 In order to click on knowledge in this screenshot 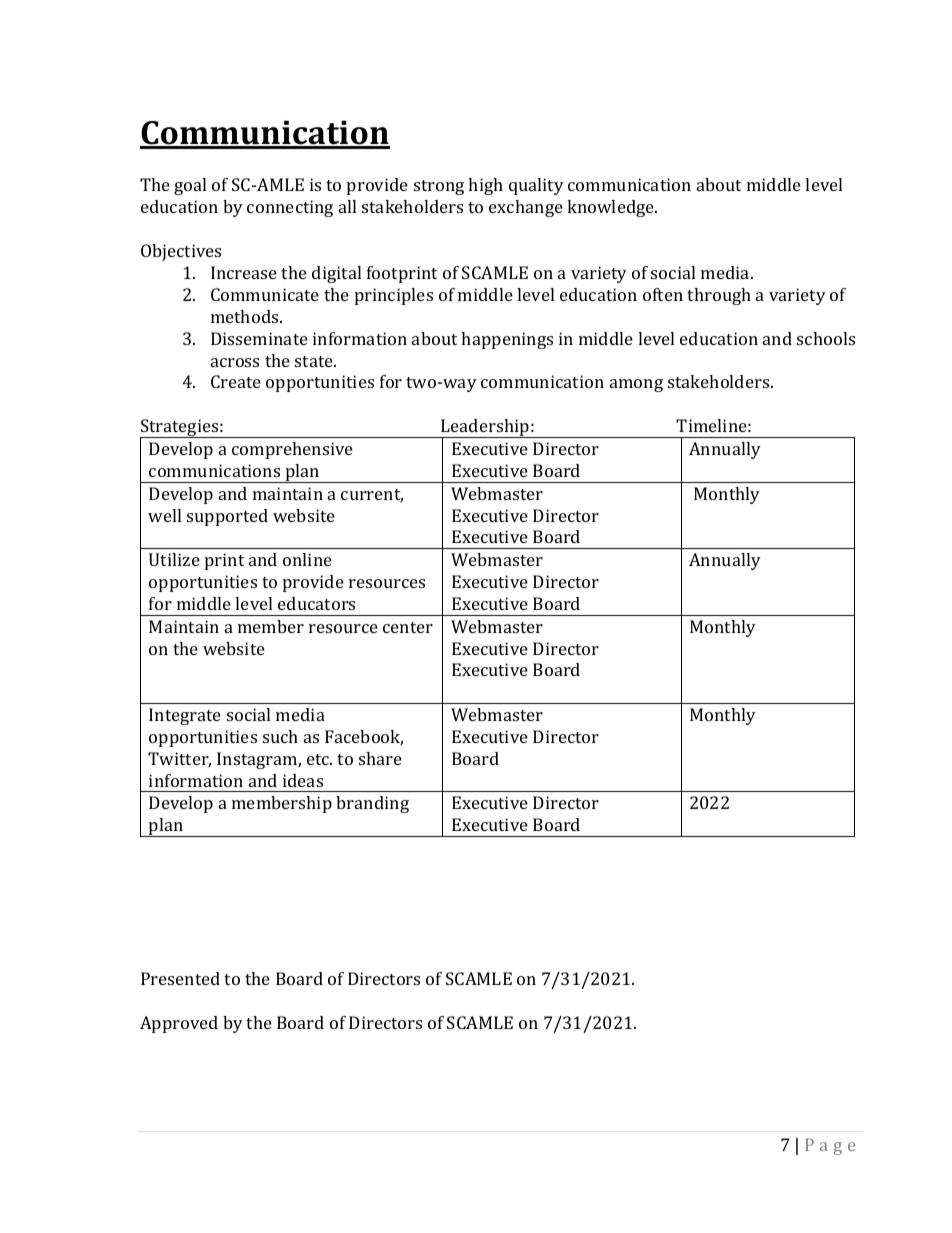, I will do `click(612, 208)`.
